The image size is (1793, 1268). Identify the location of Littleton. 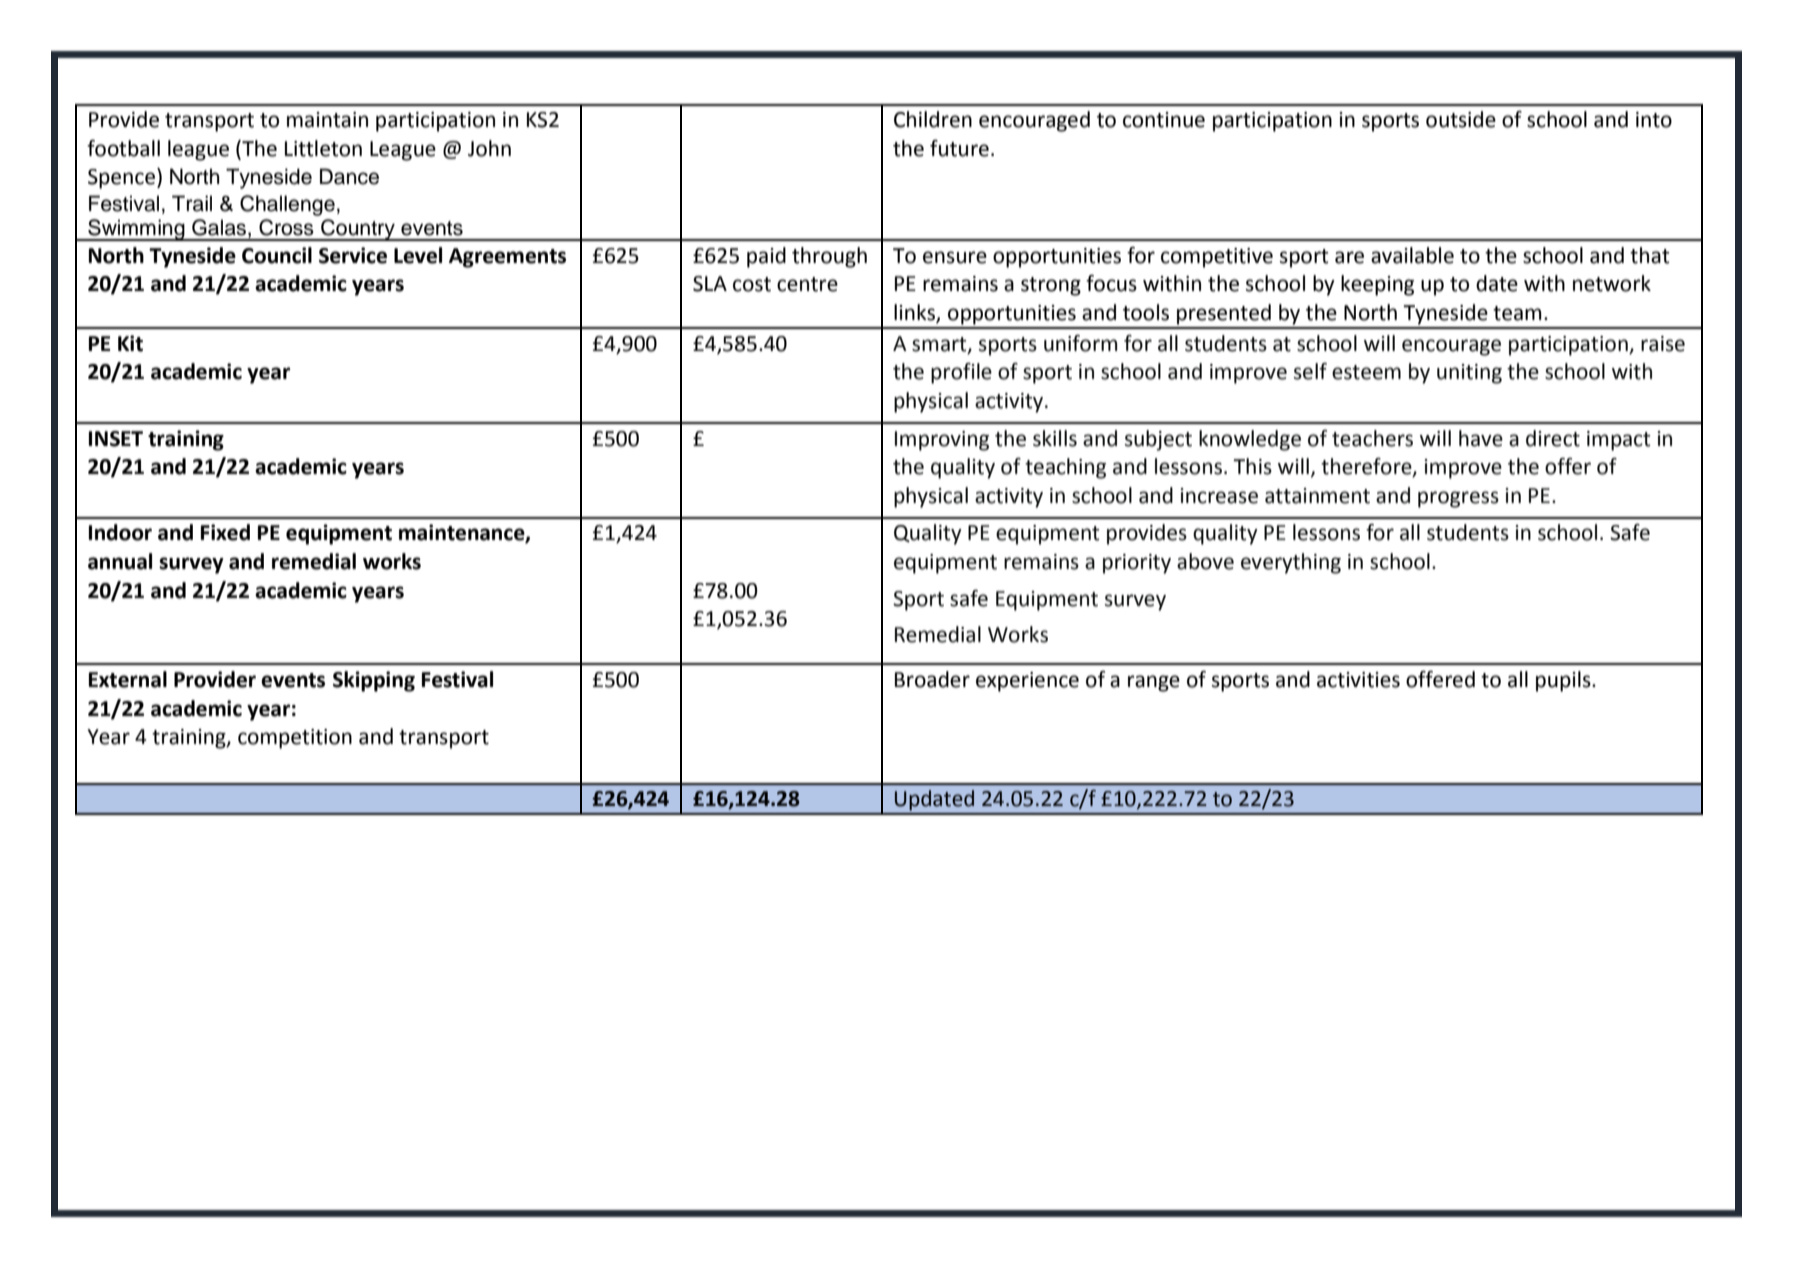
(323, 148).
